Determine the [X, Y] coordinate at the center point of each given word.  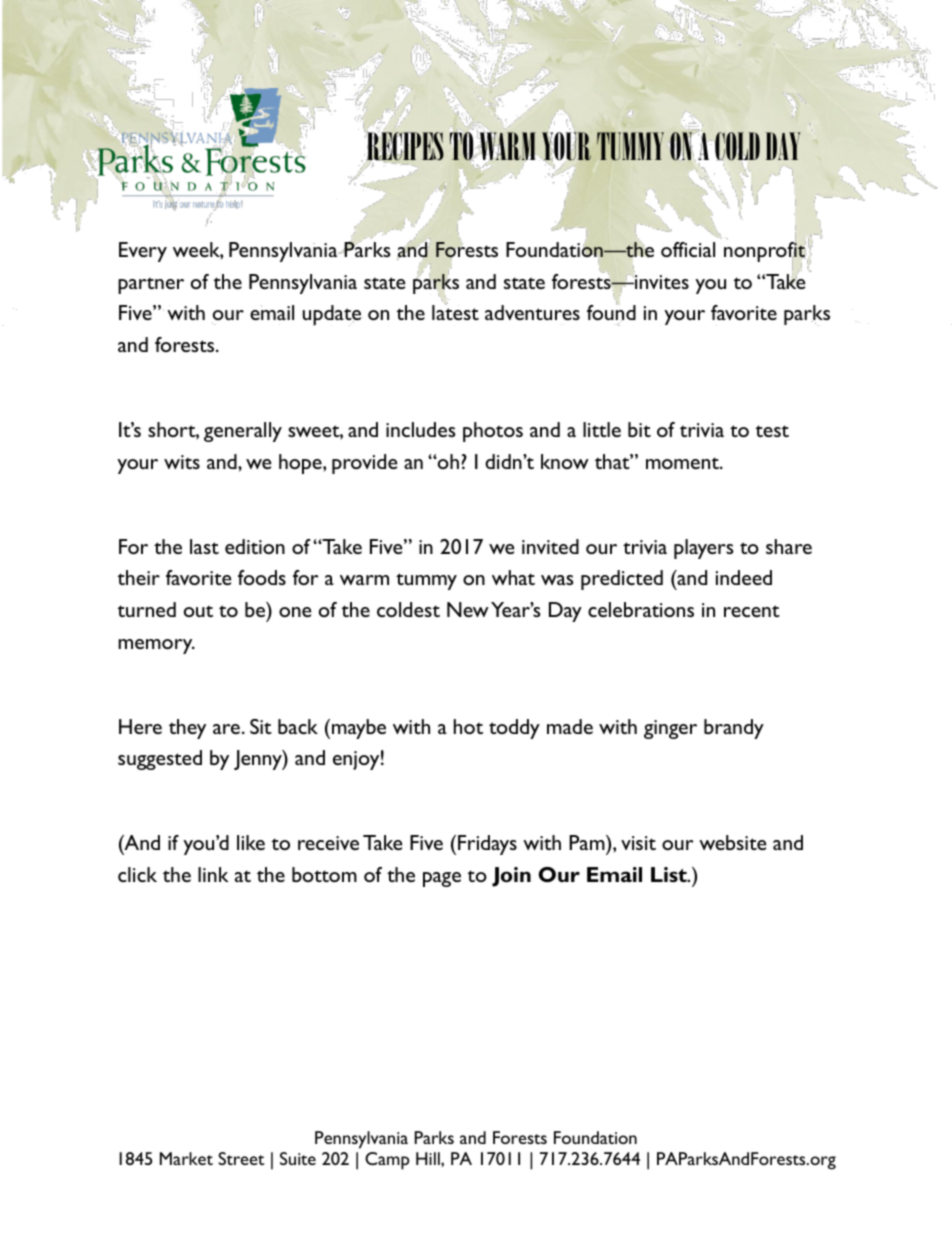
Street [241, 1158]
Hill [429, 1158]
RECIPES [405, 146]
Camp [387, 1161]
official [688, 249]
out [198, 611]
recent [752, 611]
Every [143, 252]
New [468, 609]
